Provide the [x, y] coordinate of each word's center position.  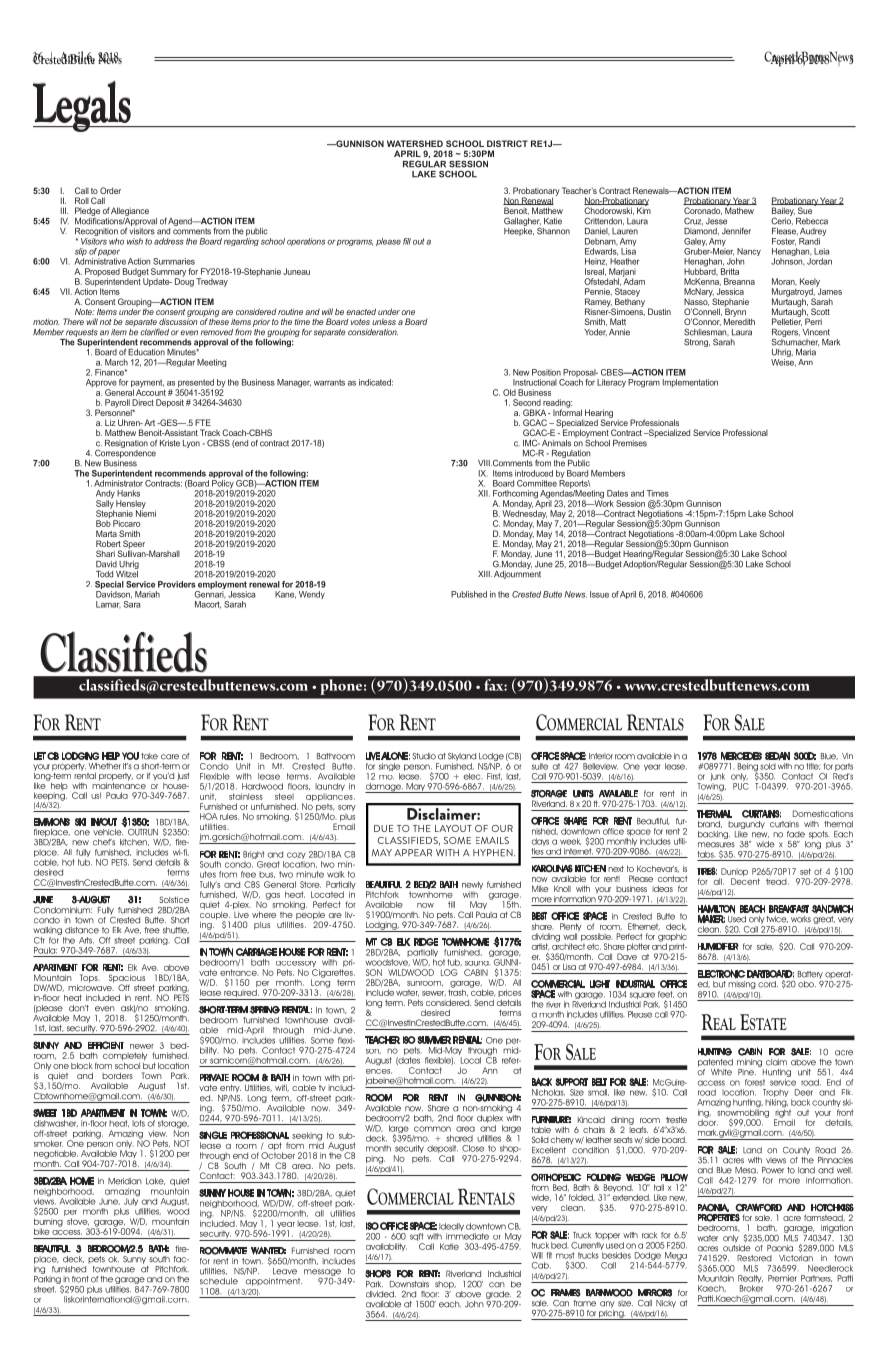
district [507, 143]
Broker [751, 1288]
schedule [219, 1281]
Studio [424, 756]
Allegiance [130, 211]
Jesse [716, 221]
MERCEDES [741, 756]
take [149, 756]
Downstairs [409, 1284]
